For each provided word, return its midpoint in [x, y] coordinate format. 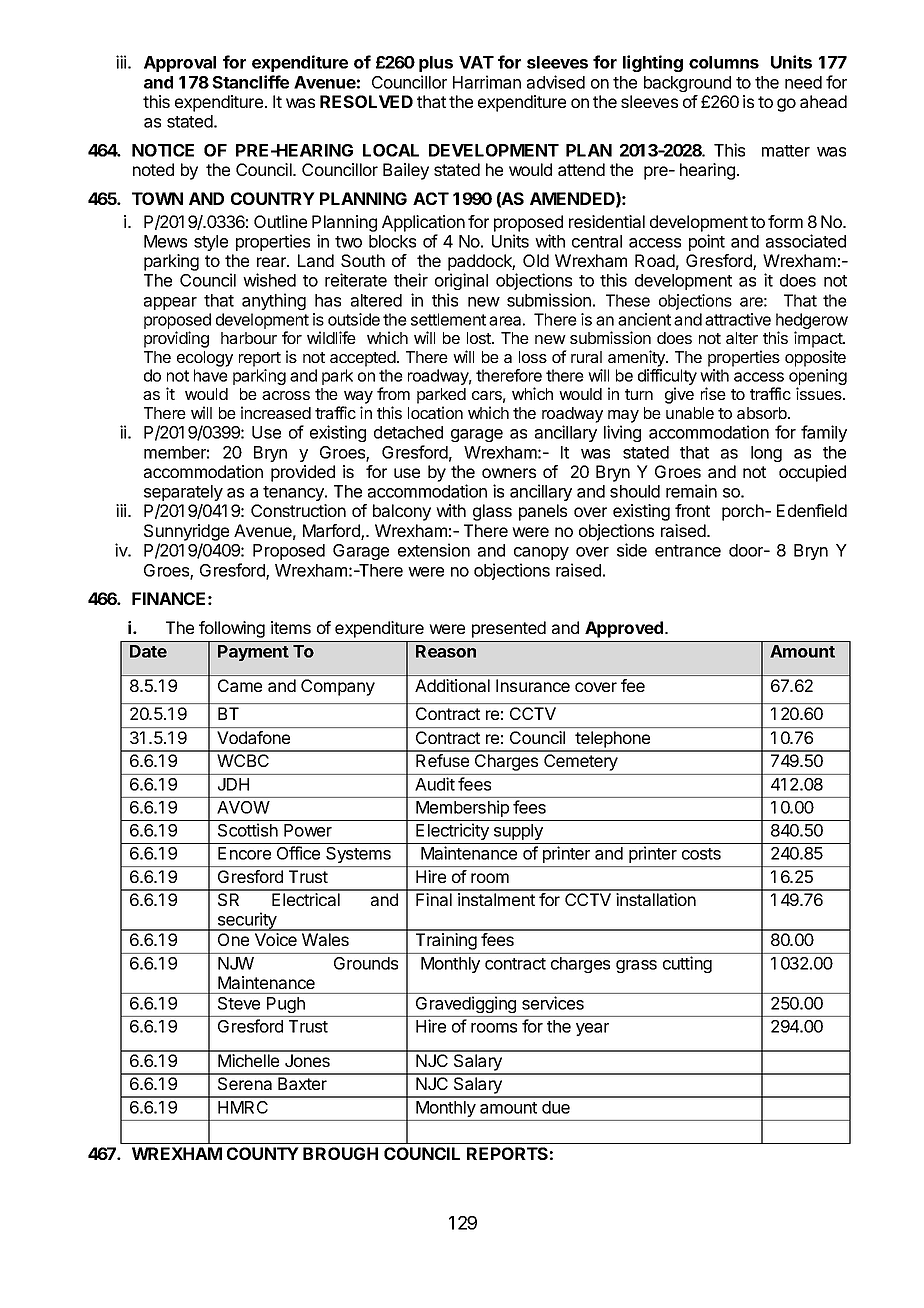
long [766, 454]
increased [276, 412]
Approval [180, 64]
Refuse [442, 760]
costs [701, 854]
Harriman [487, 82]
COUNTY [263, 1153]
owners [509, 473]
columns [724, 62]
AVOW [243, 807]
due [556, 1107]
